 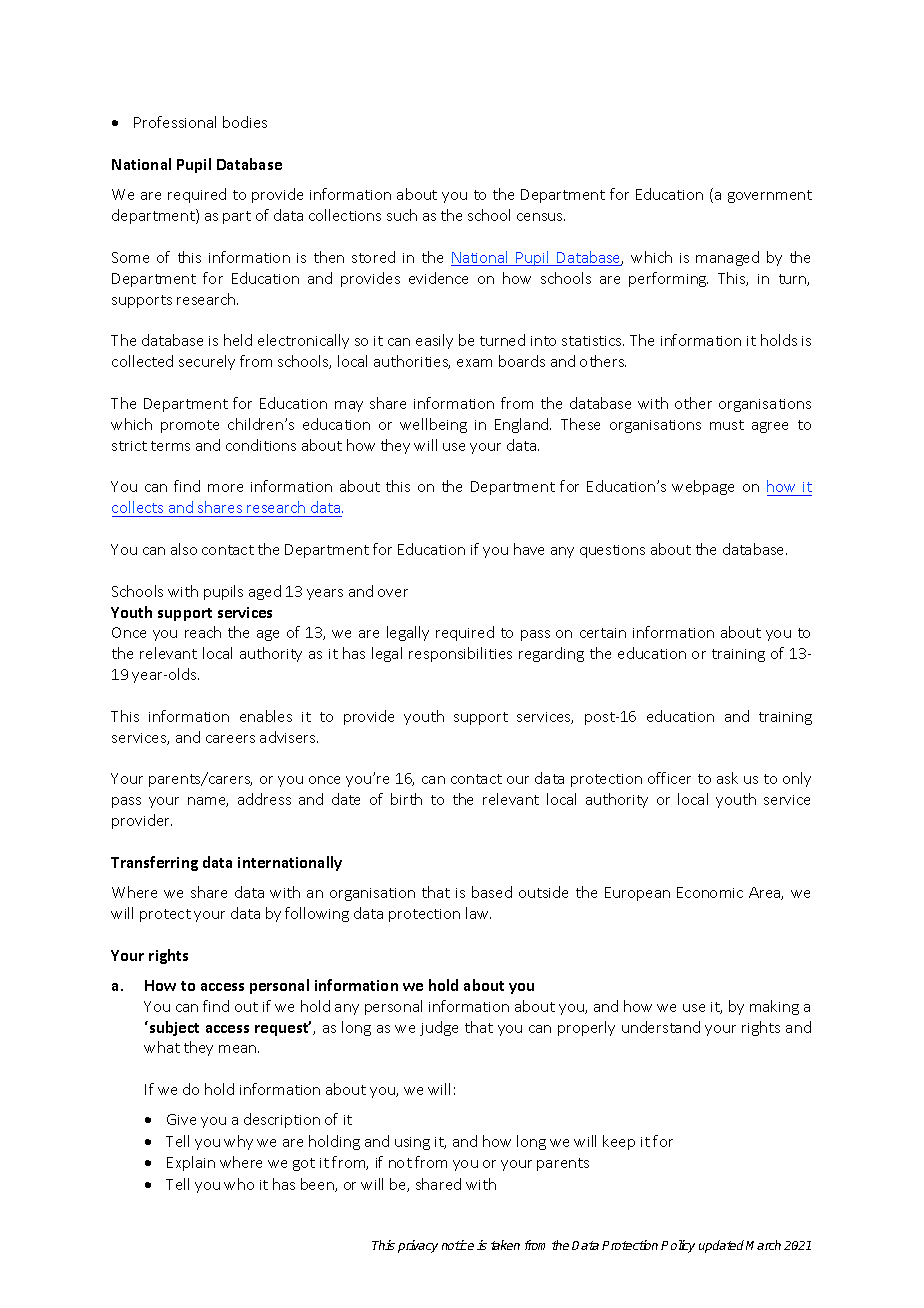 What do you see at coordinates (710, 892) in the image?
I see `Economic` at bounding box center [710, 892].
